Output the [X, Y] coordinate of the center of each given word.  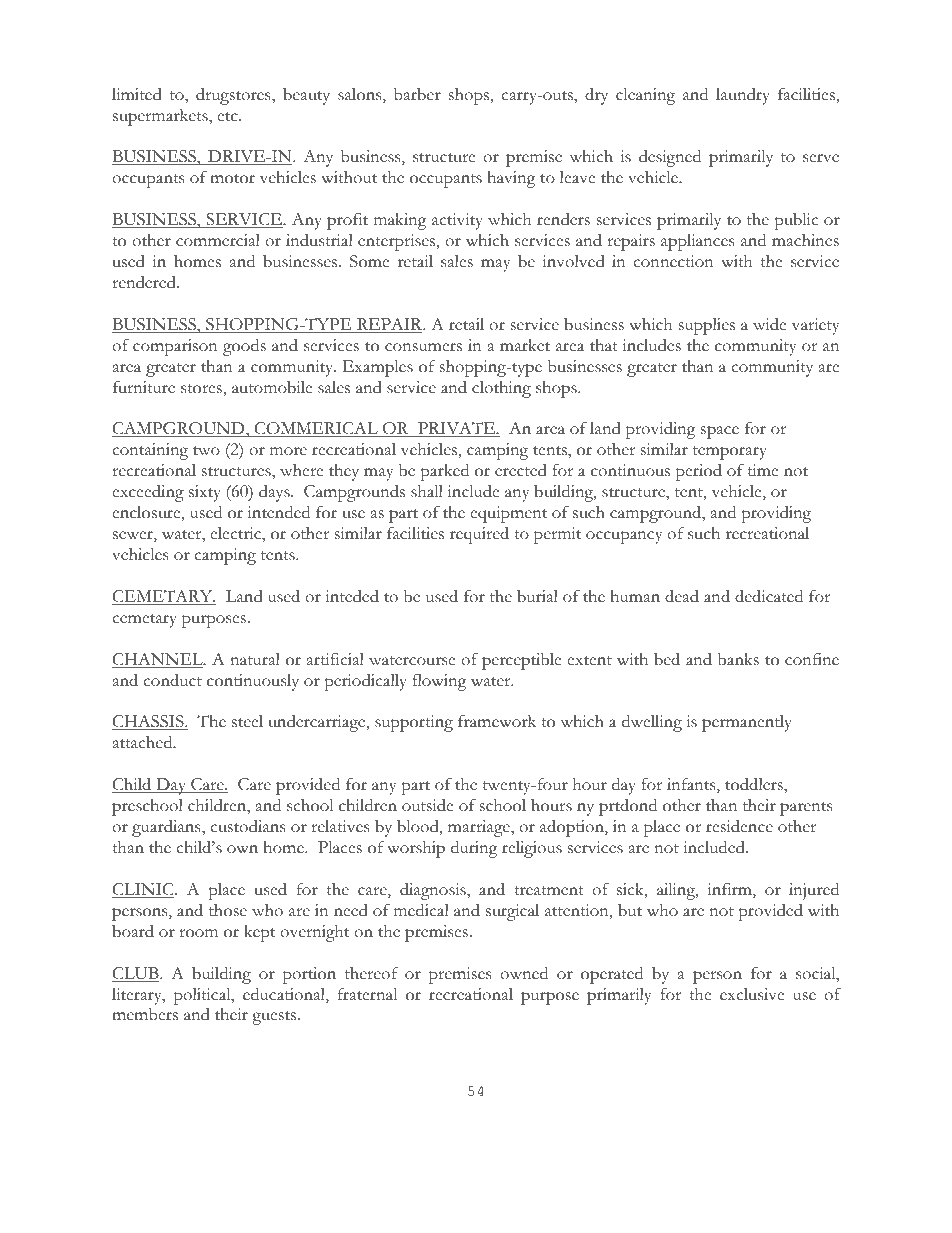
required [479, 535]
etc [228, 117]
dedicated [769, 596]
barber [417, 94]
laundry [743, 96]
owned [524, 973]
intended [279, 512]
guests [275, 1018]
